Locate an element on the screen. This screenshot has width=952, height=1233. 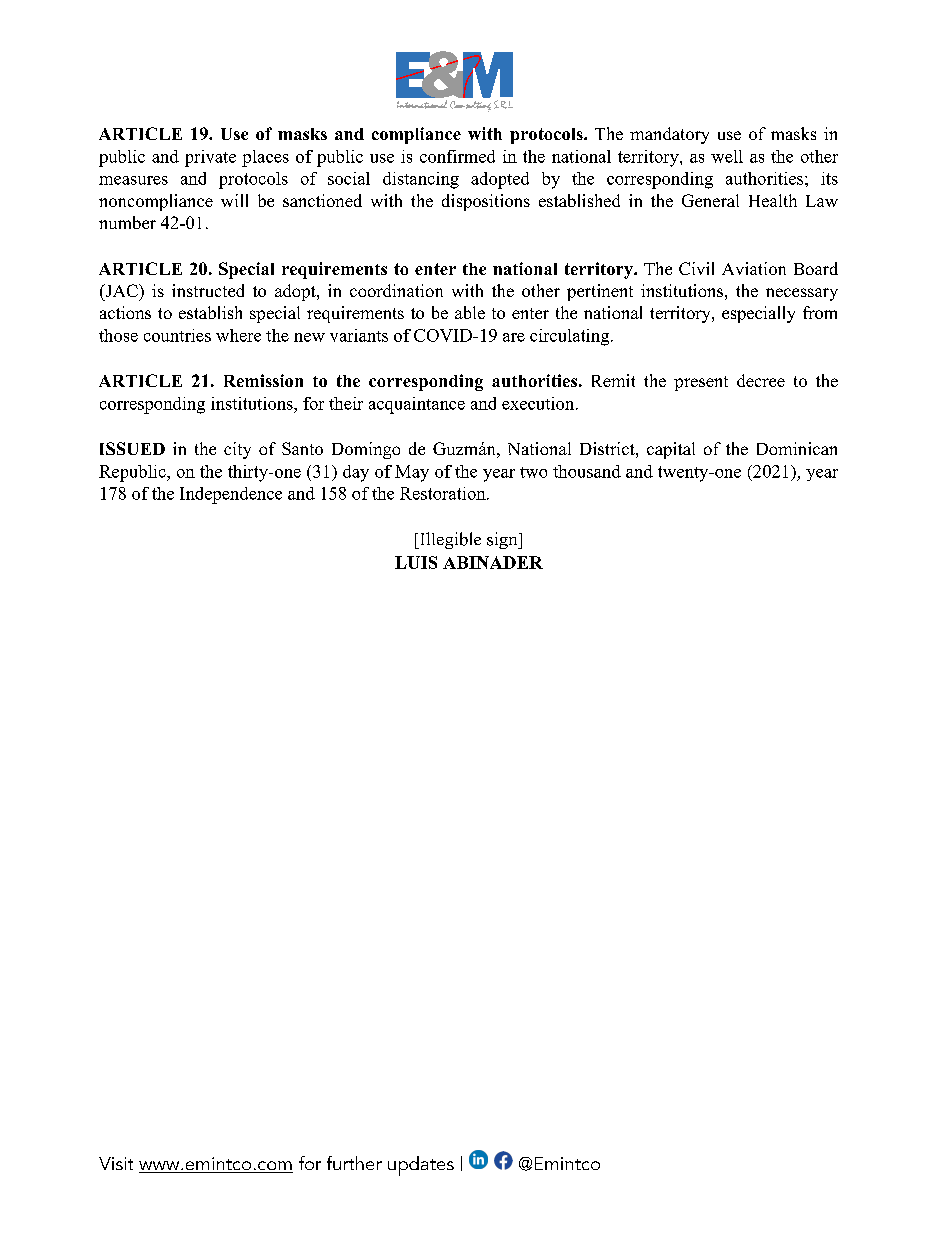
Dominican is located at coordinates (797, 448).
